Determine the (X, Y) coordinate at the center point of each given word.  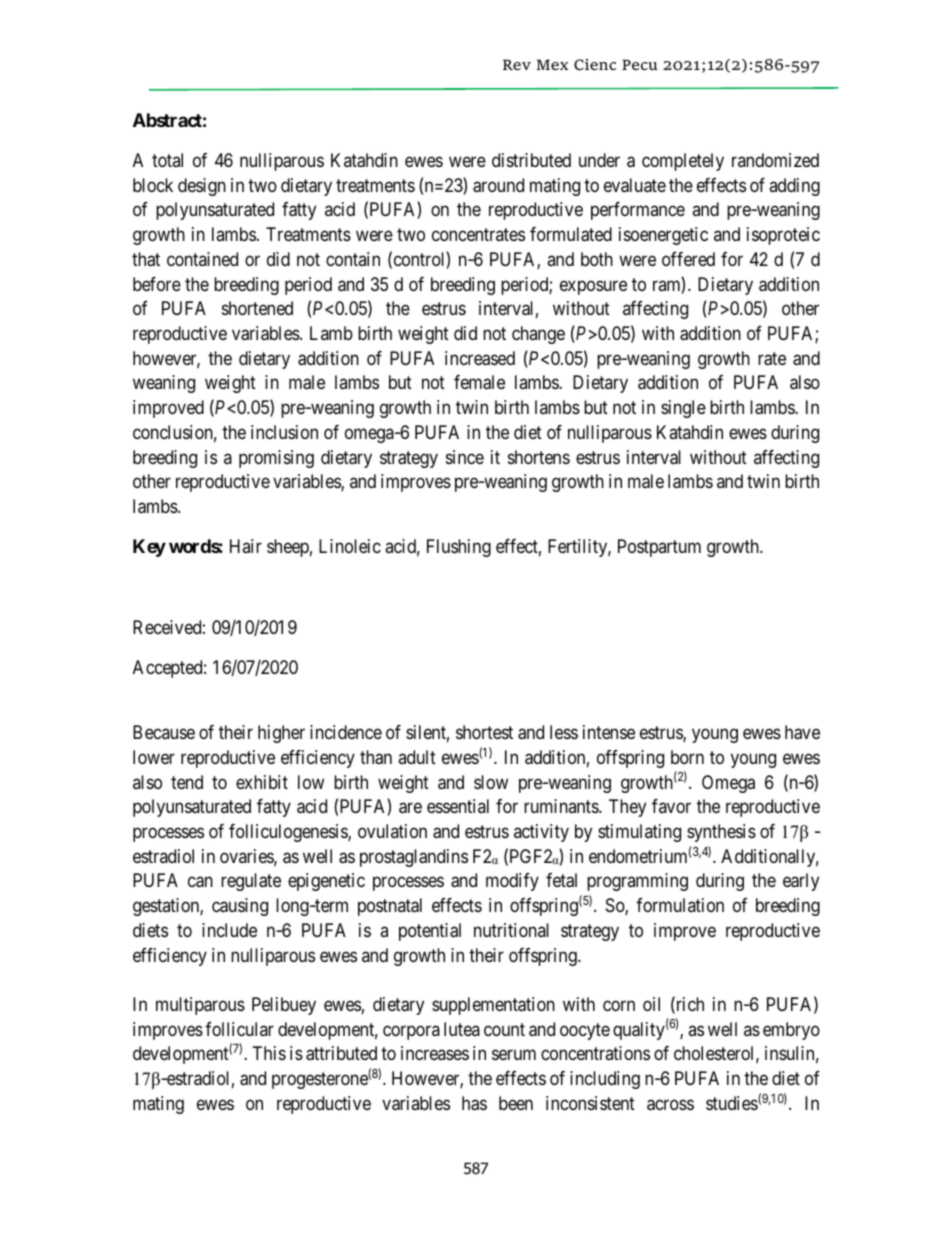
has (474, 1103)
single (683, 409)
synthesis (721, 833)
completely (683, 162)
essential (458, 806)
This (269, 1053)
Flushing (459, 548)
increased (480, 358)
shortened (257, 308)
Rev (517, 64)
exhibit (262, 782)
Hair (246, 546)
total (167, 160)
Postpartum (659, 548)
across (670, 1105)
